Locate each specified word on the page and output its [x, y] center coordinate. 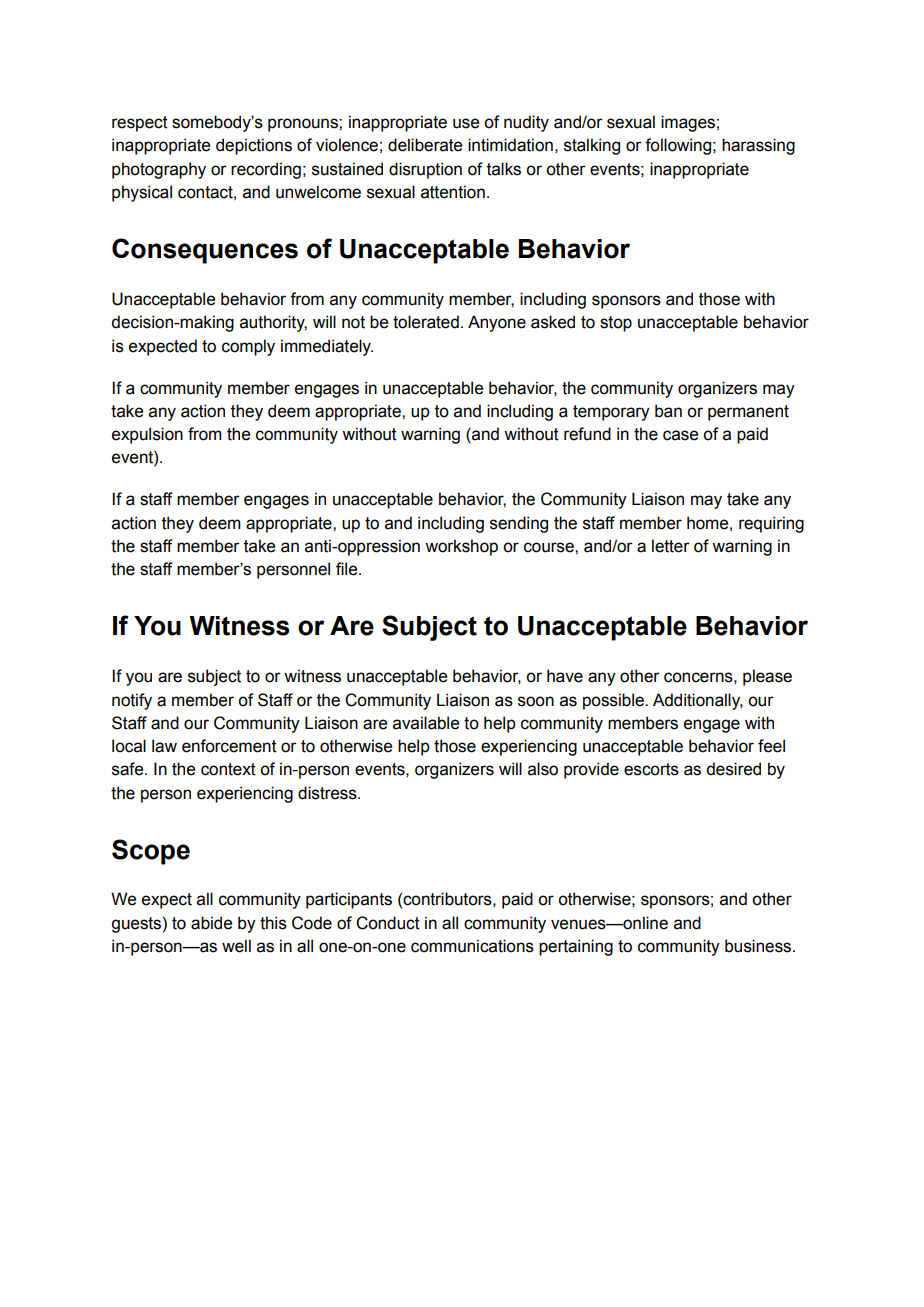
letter [671, 546]
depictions [254, 146]
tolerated [426, 322]
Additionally [698, 701]
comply [248, 347]
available [426, 723]
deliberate [425, 145]
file [348, 569]
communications [472, 946]
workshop [461, 547]
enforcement [229, 746]
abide [211, 923]
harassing [758, 146]
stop [616, 324]
